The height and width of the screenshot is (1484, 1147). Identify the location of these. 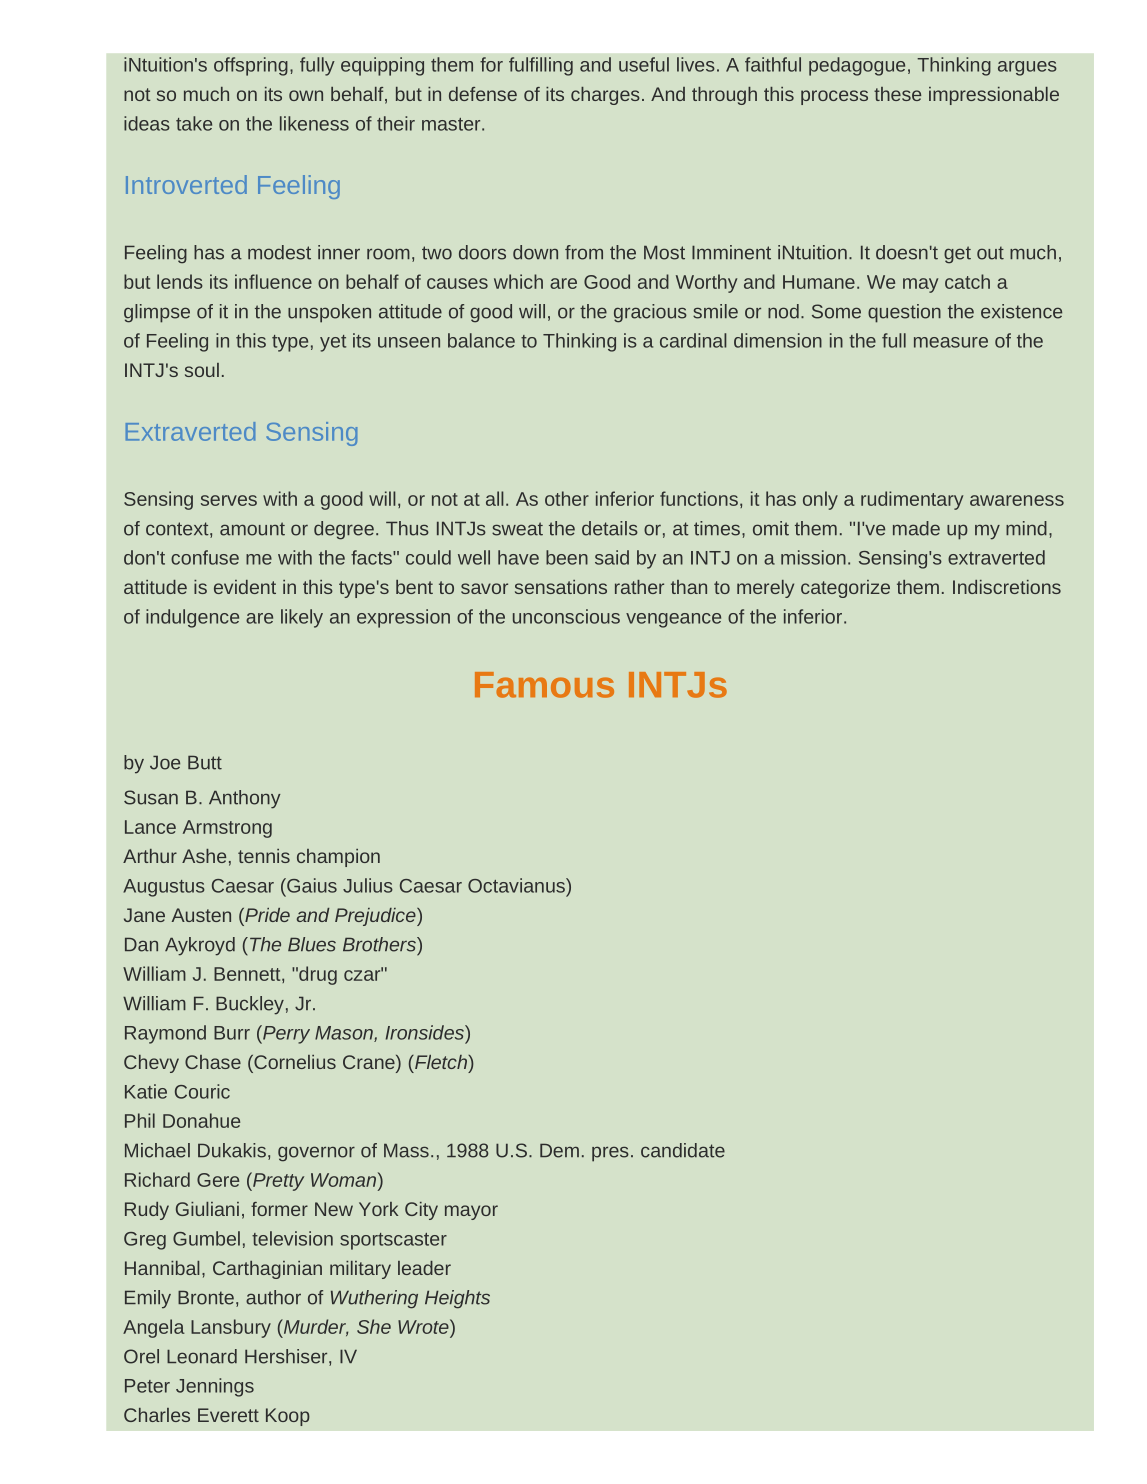
(897, 94).
